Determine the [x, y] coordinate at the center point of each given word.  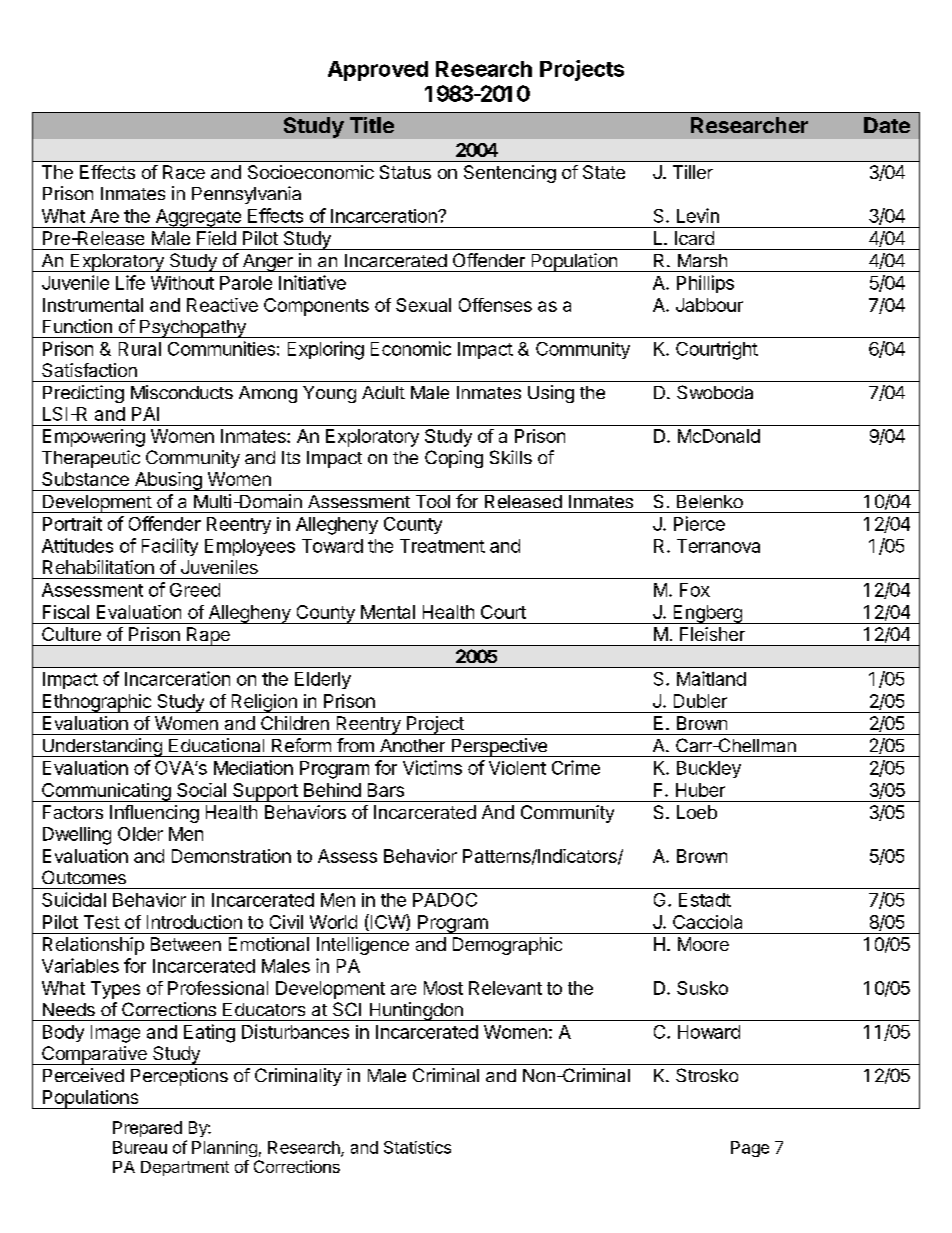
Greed [195, 590]
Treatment [442, 546]
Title [372, 125]
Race [184, 172]
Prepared [147, 1129]
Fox [695, 590]
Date [887, 125]
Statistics [417, 1147]
